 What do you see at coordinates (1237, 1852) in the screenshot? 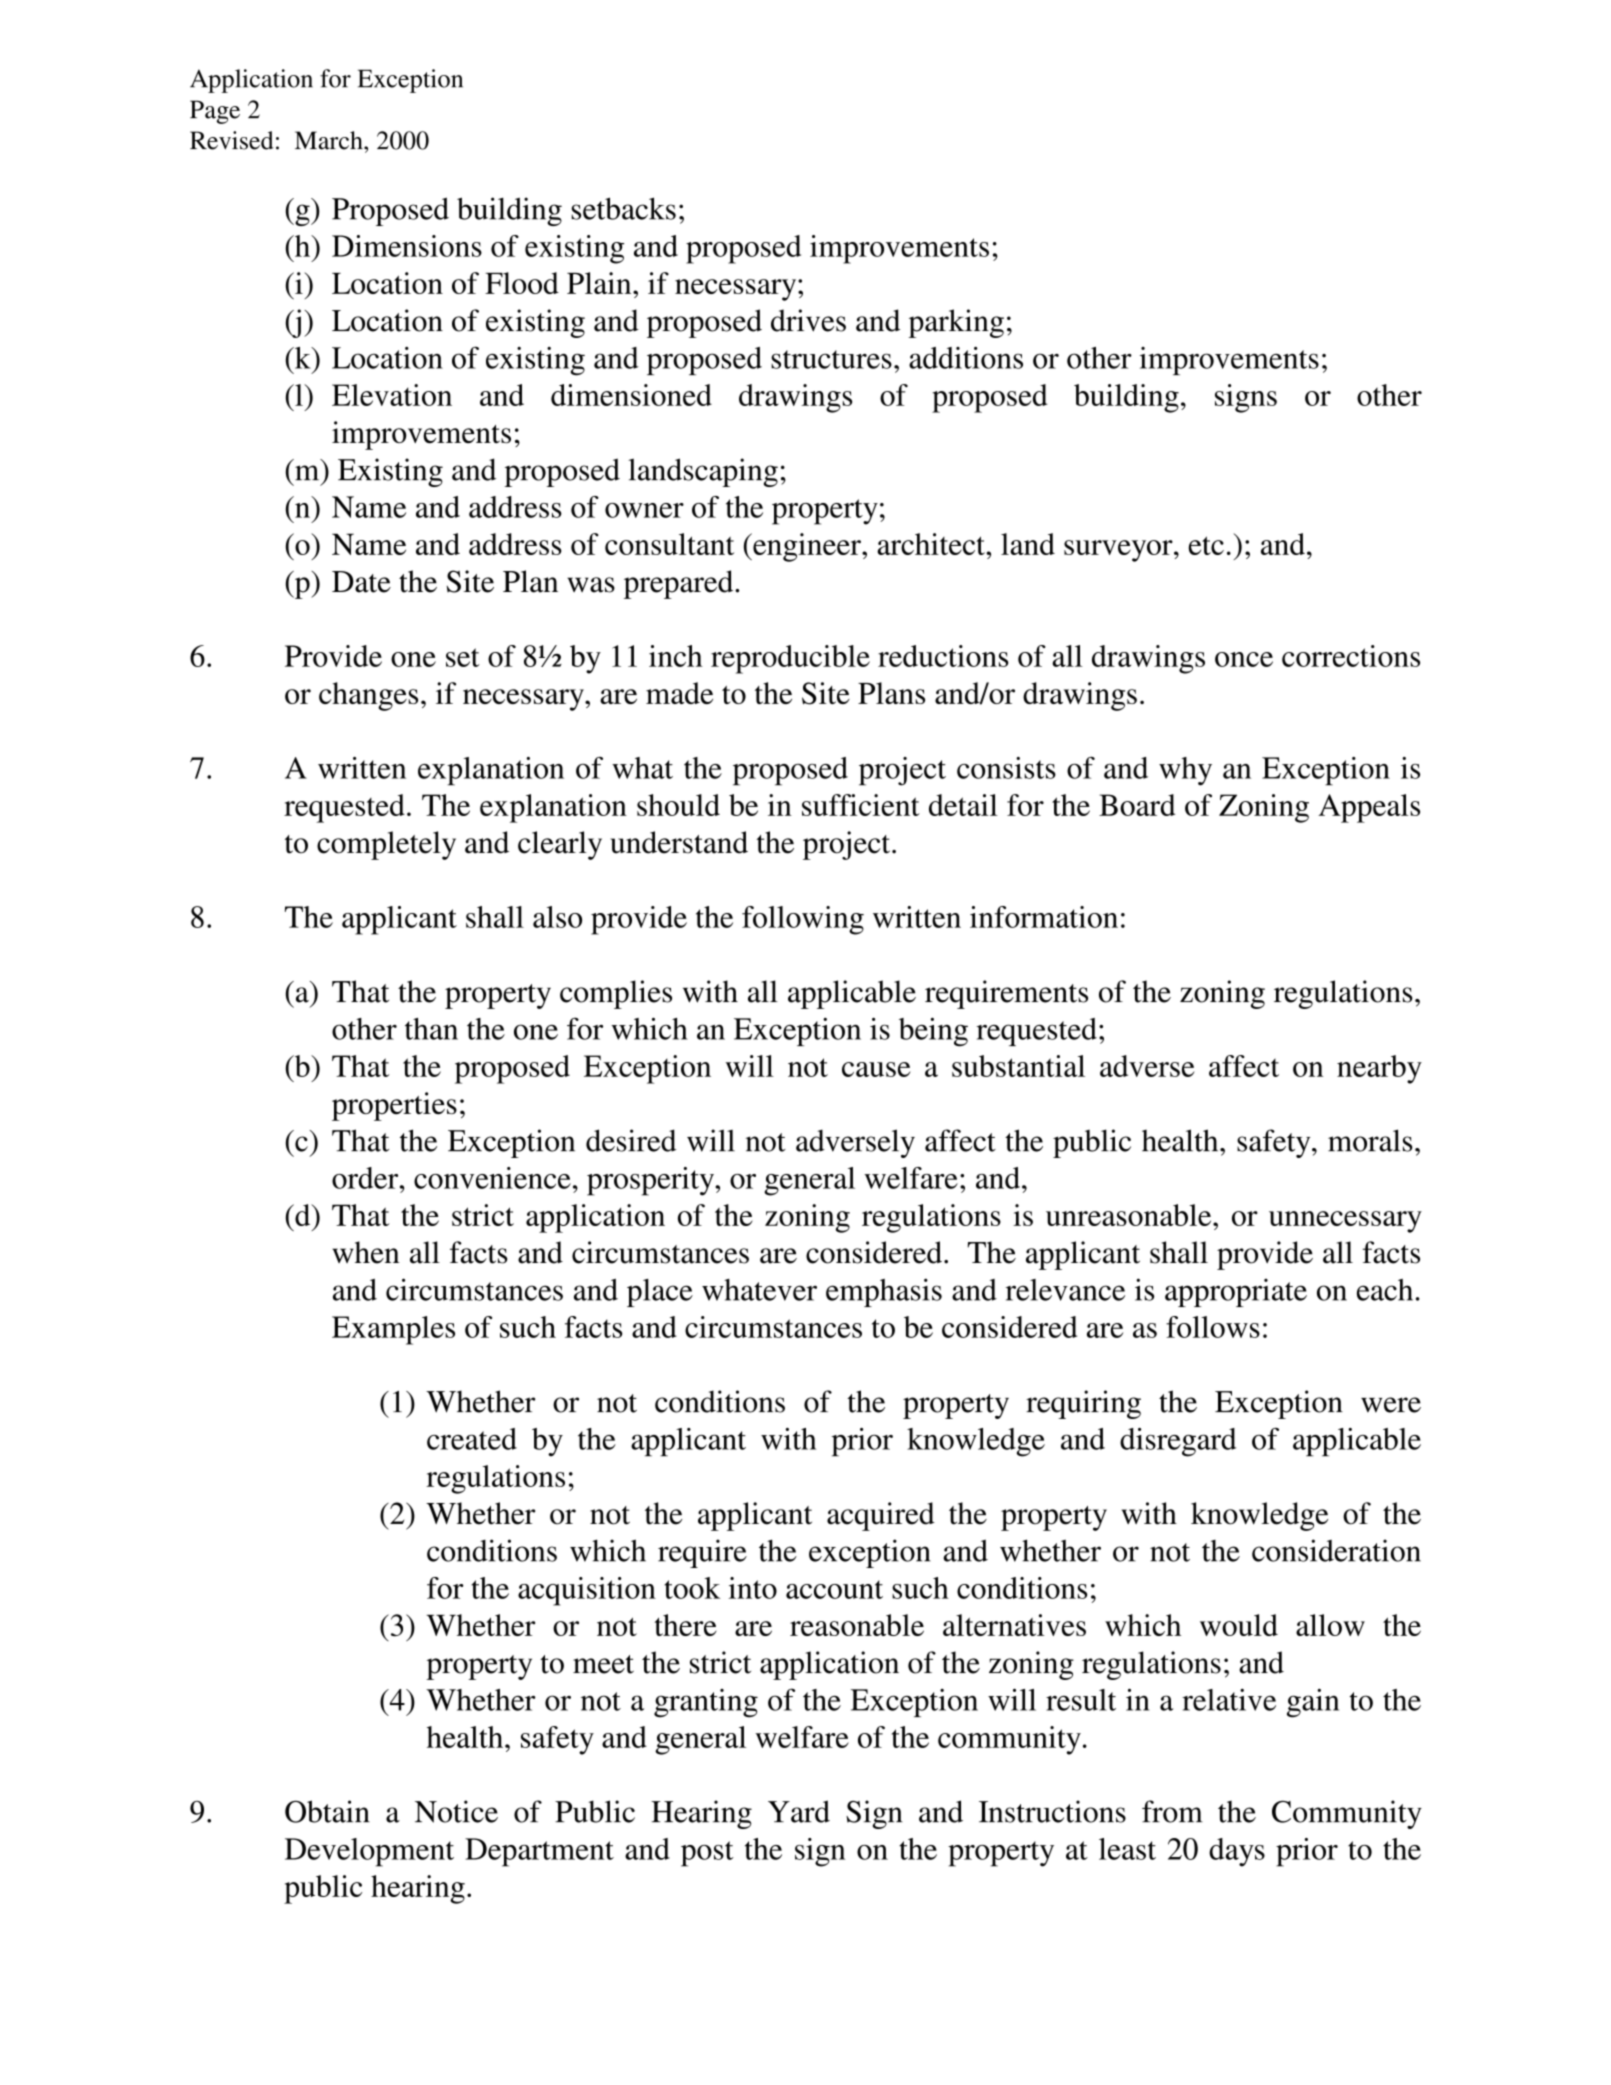
I see `days` at bounding box center [1237, 1852].
